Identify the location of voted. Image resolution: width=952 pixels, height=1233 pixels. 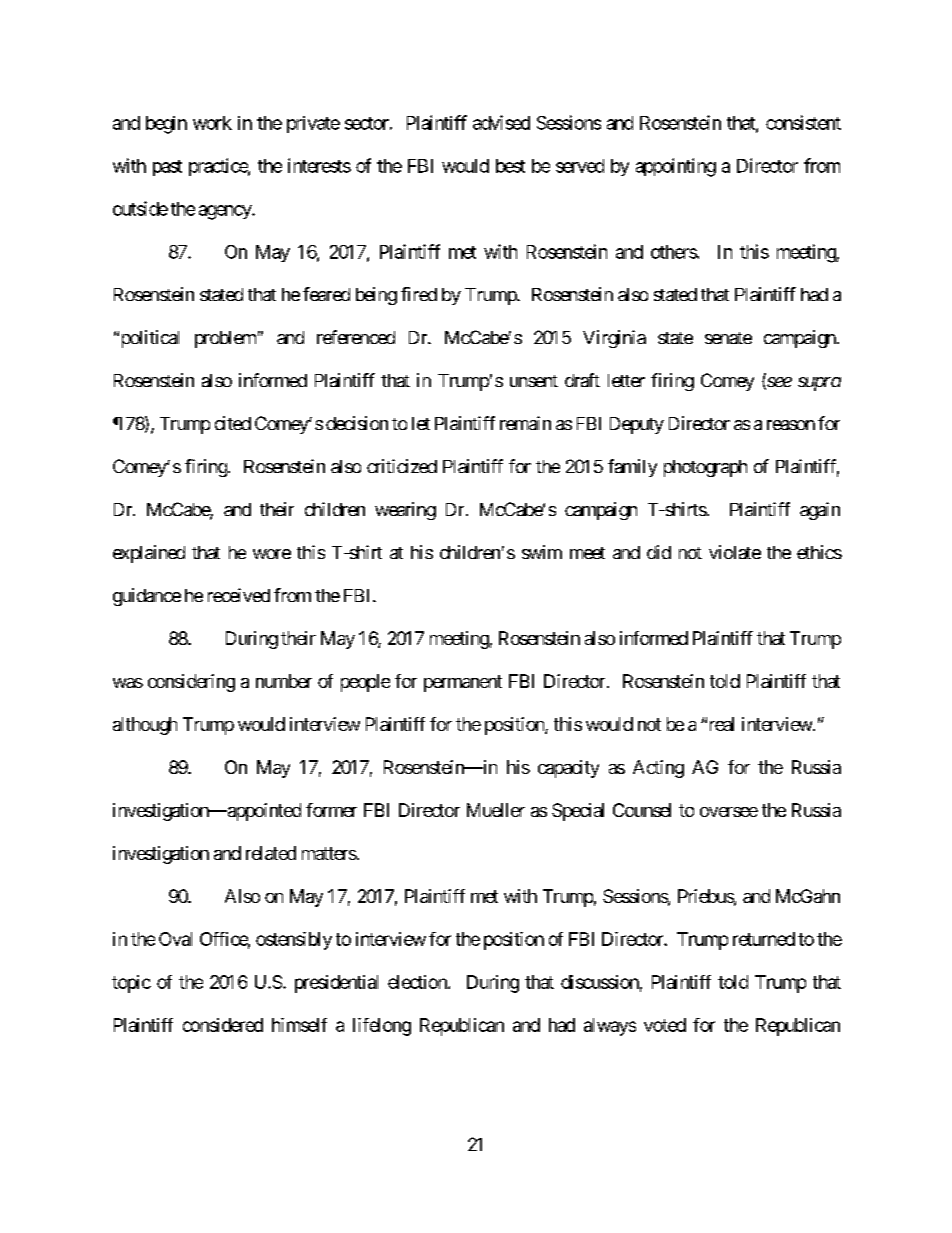
(665, 1025).
